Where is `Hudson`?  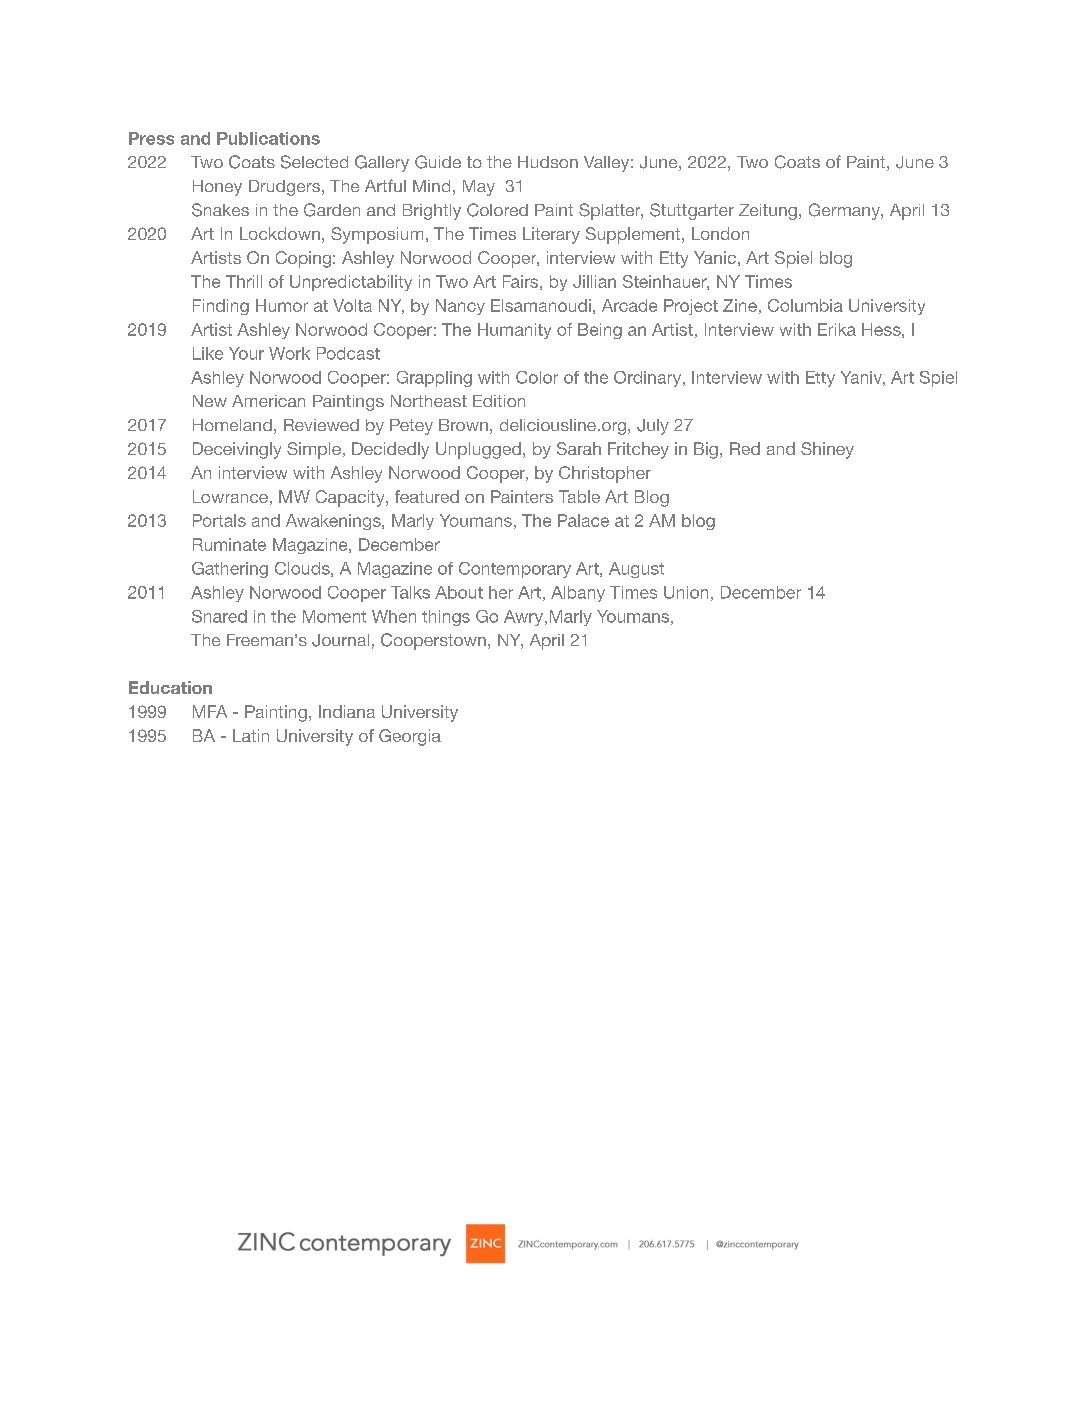 Hudson is located at coordinates (548, 162).
